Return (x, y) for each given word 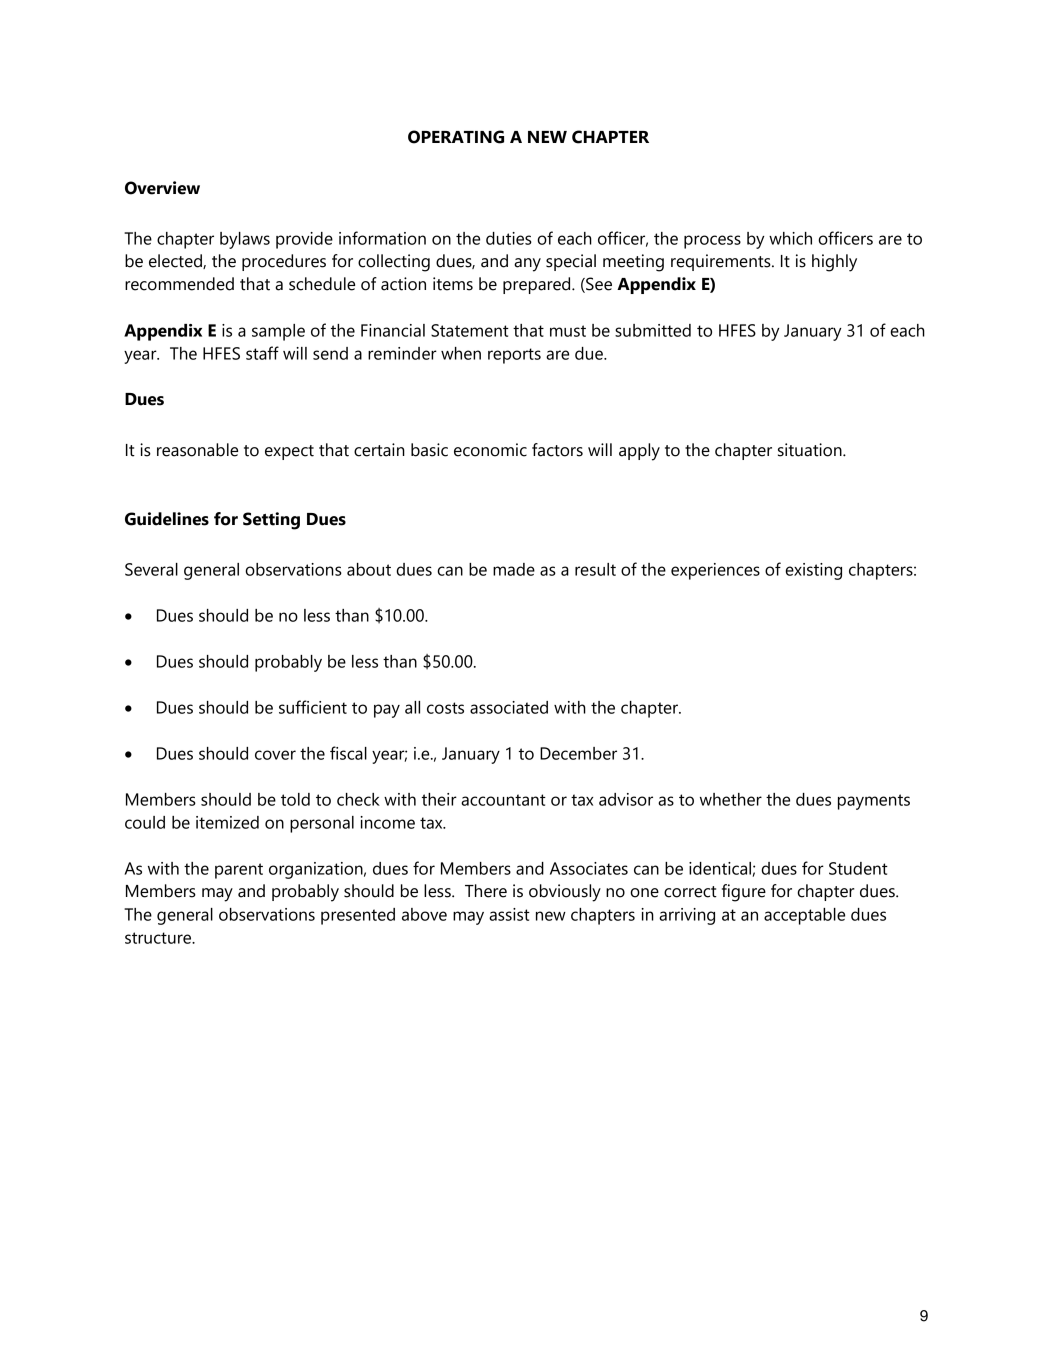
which (790, 238)
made (514, 569)
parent (239, 871)
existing (813, 571)
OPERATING (456, 137)
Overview (162, 188)
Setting (271, 521)
